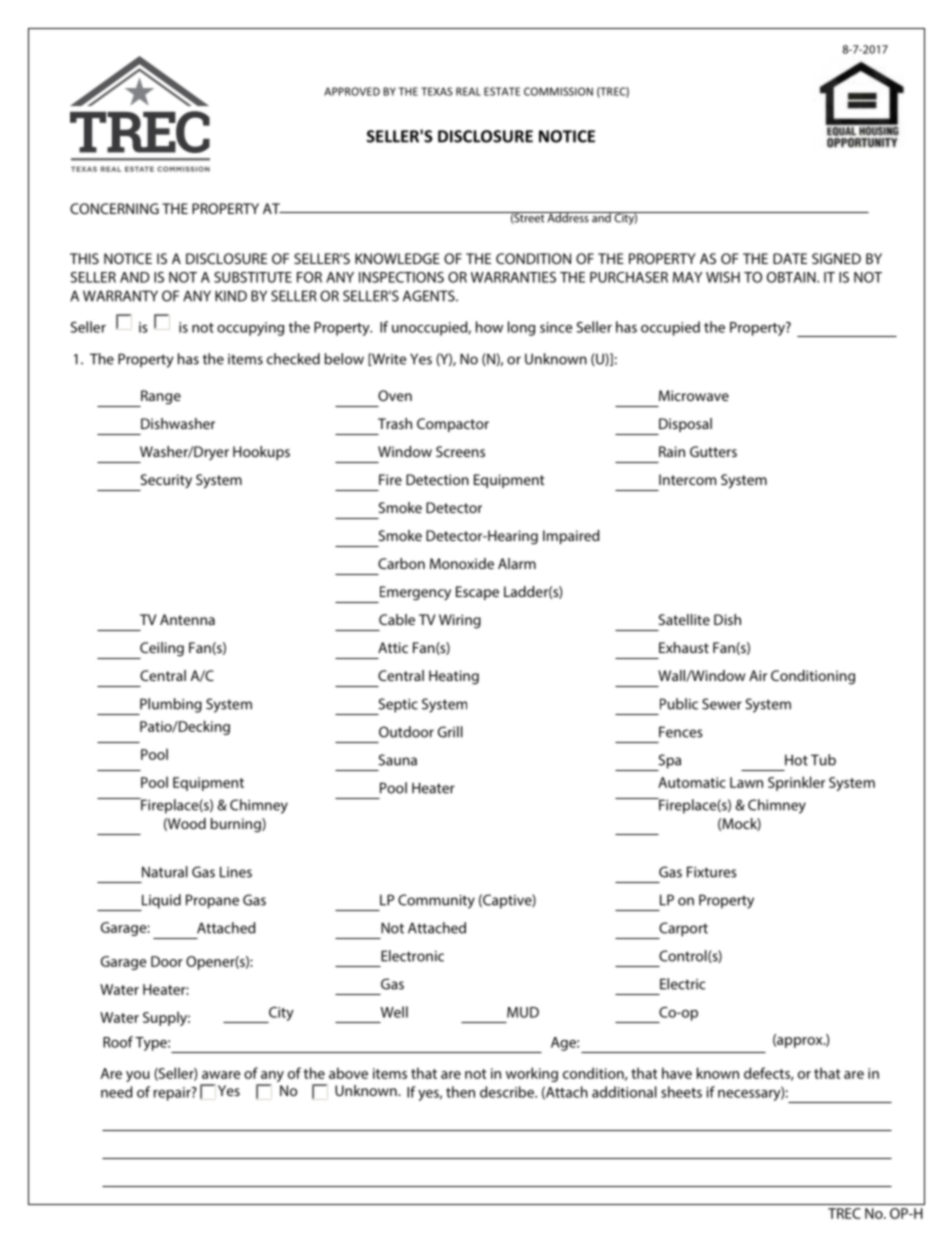 Image resolution: width=952 pixels, height=1233 pixels. I want to click on REAL, so click(468, 91).
